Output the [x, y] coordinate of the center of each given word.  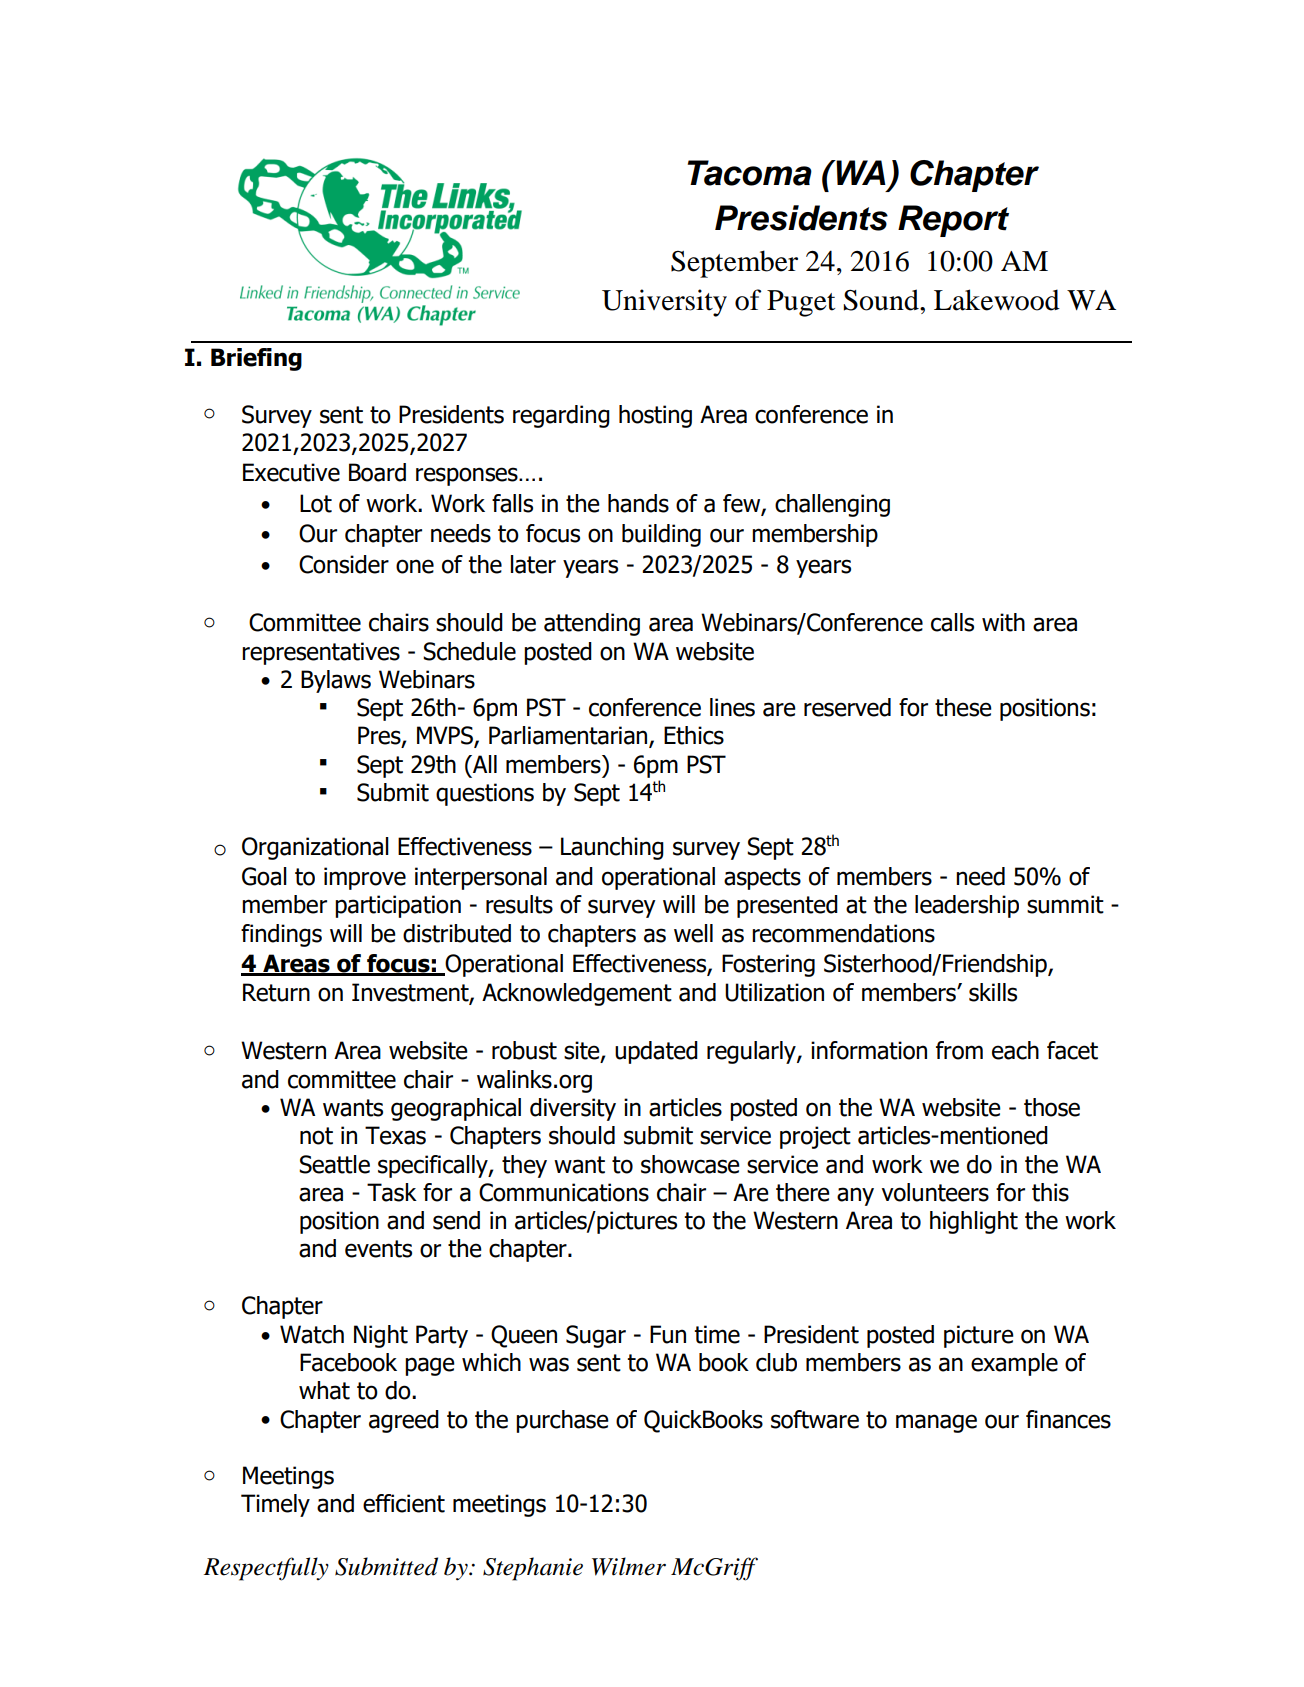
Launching [612, 848]
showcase [690, 1164]
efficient [404, 1503]
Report [953, 221]
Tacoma [750, 173]
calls [952, 622]
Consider [344, 564]
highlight [974, 1222]
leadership [967, 906]
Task [392, 1192]
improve [365, 878]
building [661, 535]
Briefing [256, 359]
